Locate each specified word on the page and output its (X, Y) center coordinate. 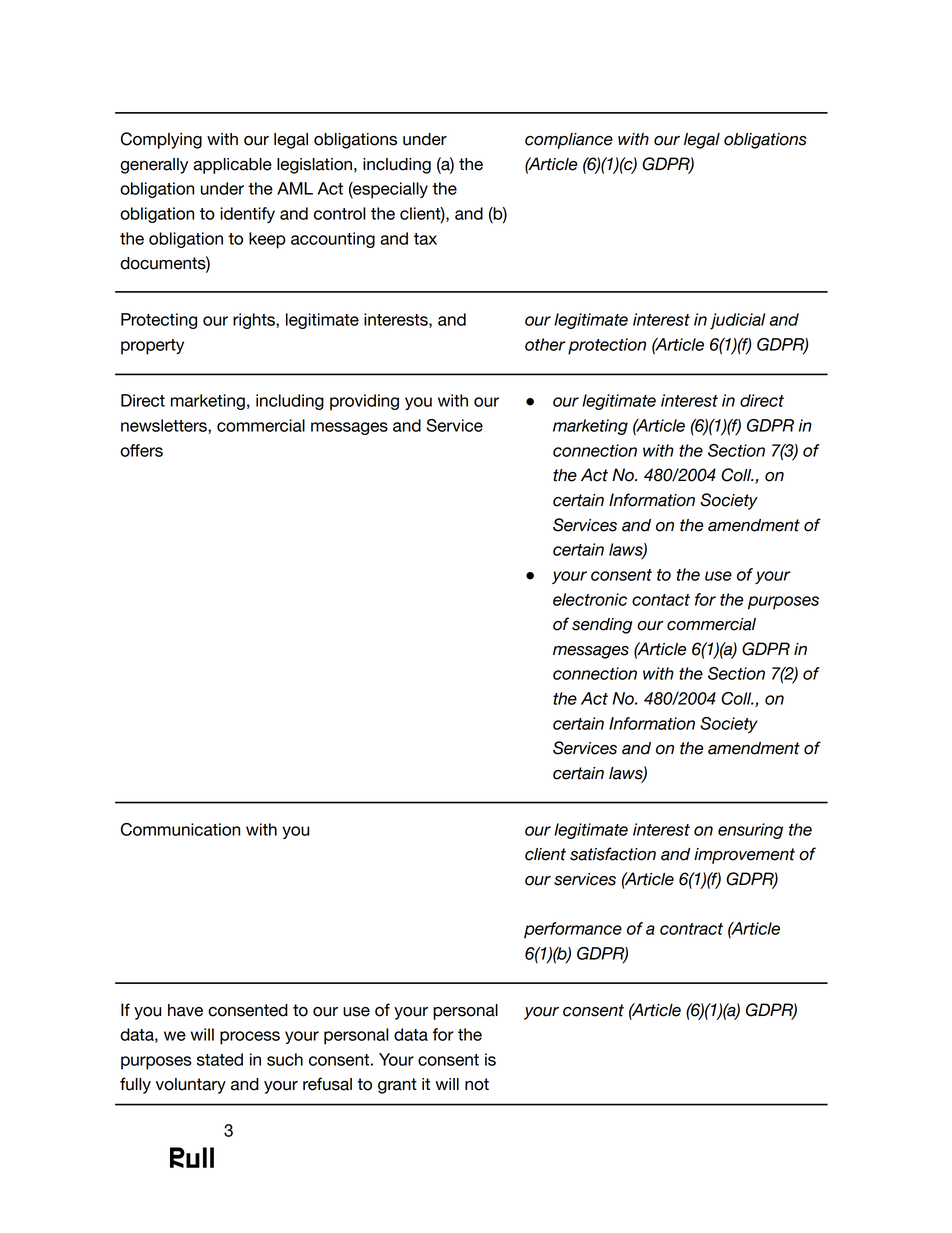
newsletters (165, 426)
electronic (590, 599)
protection (607, 346)
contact (661, 600)
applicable (232, 166)
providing (364, 402)
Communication (180, 829)
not (477, 1084)
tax (425, 239)
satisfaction (613, 854)
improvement (744, 856)
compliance (569, 141)
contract (691, 929)
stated (220, 1059)
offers (141, 450)
